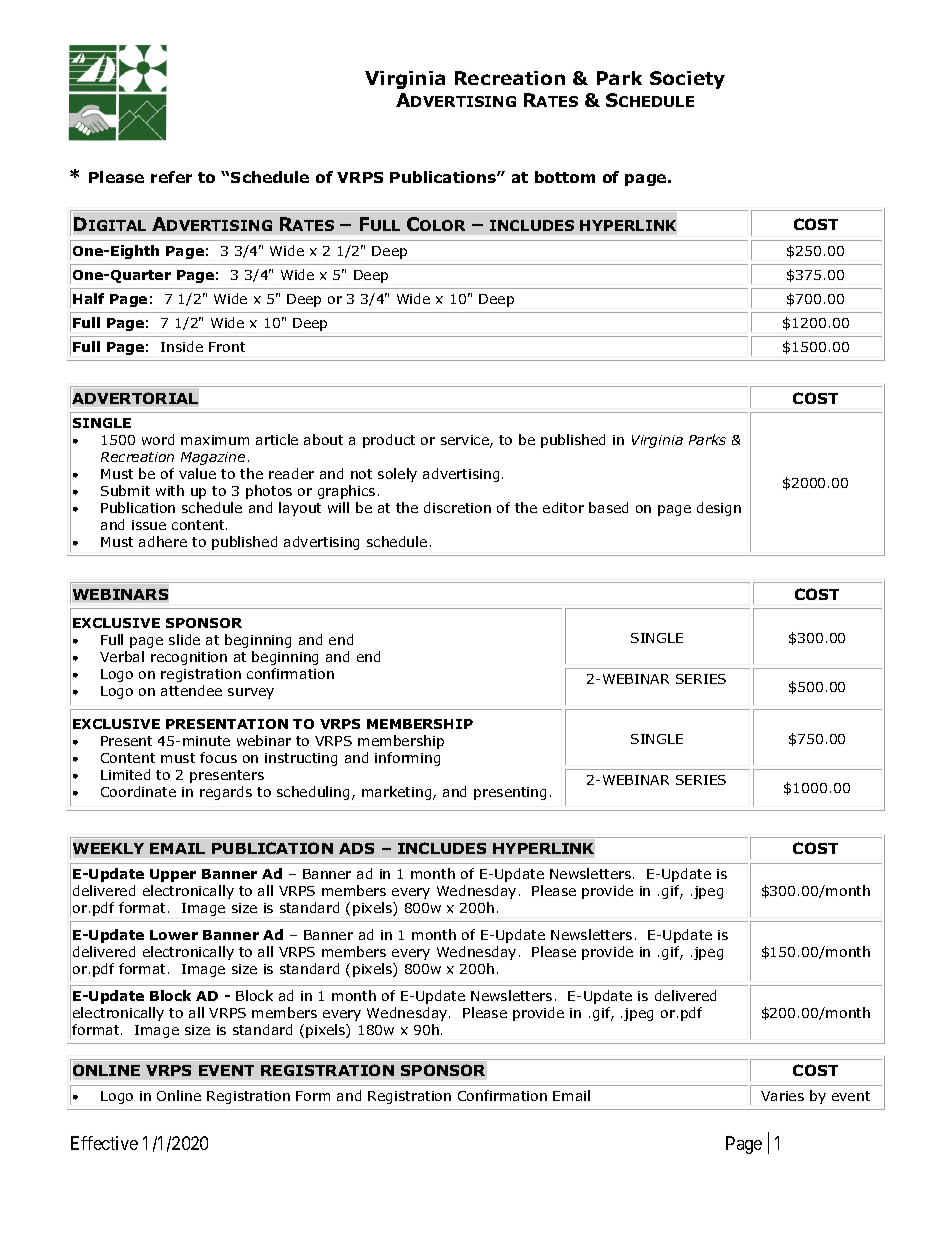 This screenshot has width=952, height=1233. Describe the element at coordinates (104, 1143) in the screenshot. I see `Effective` at that location.
